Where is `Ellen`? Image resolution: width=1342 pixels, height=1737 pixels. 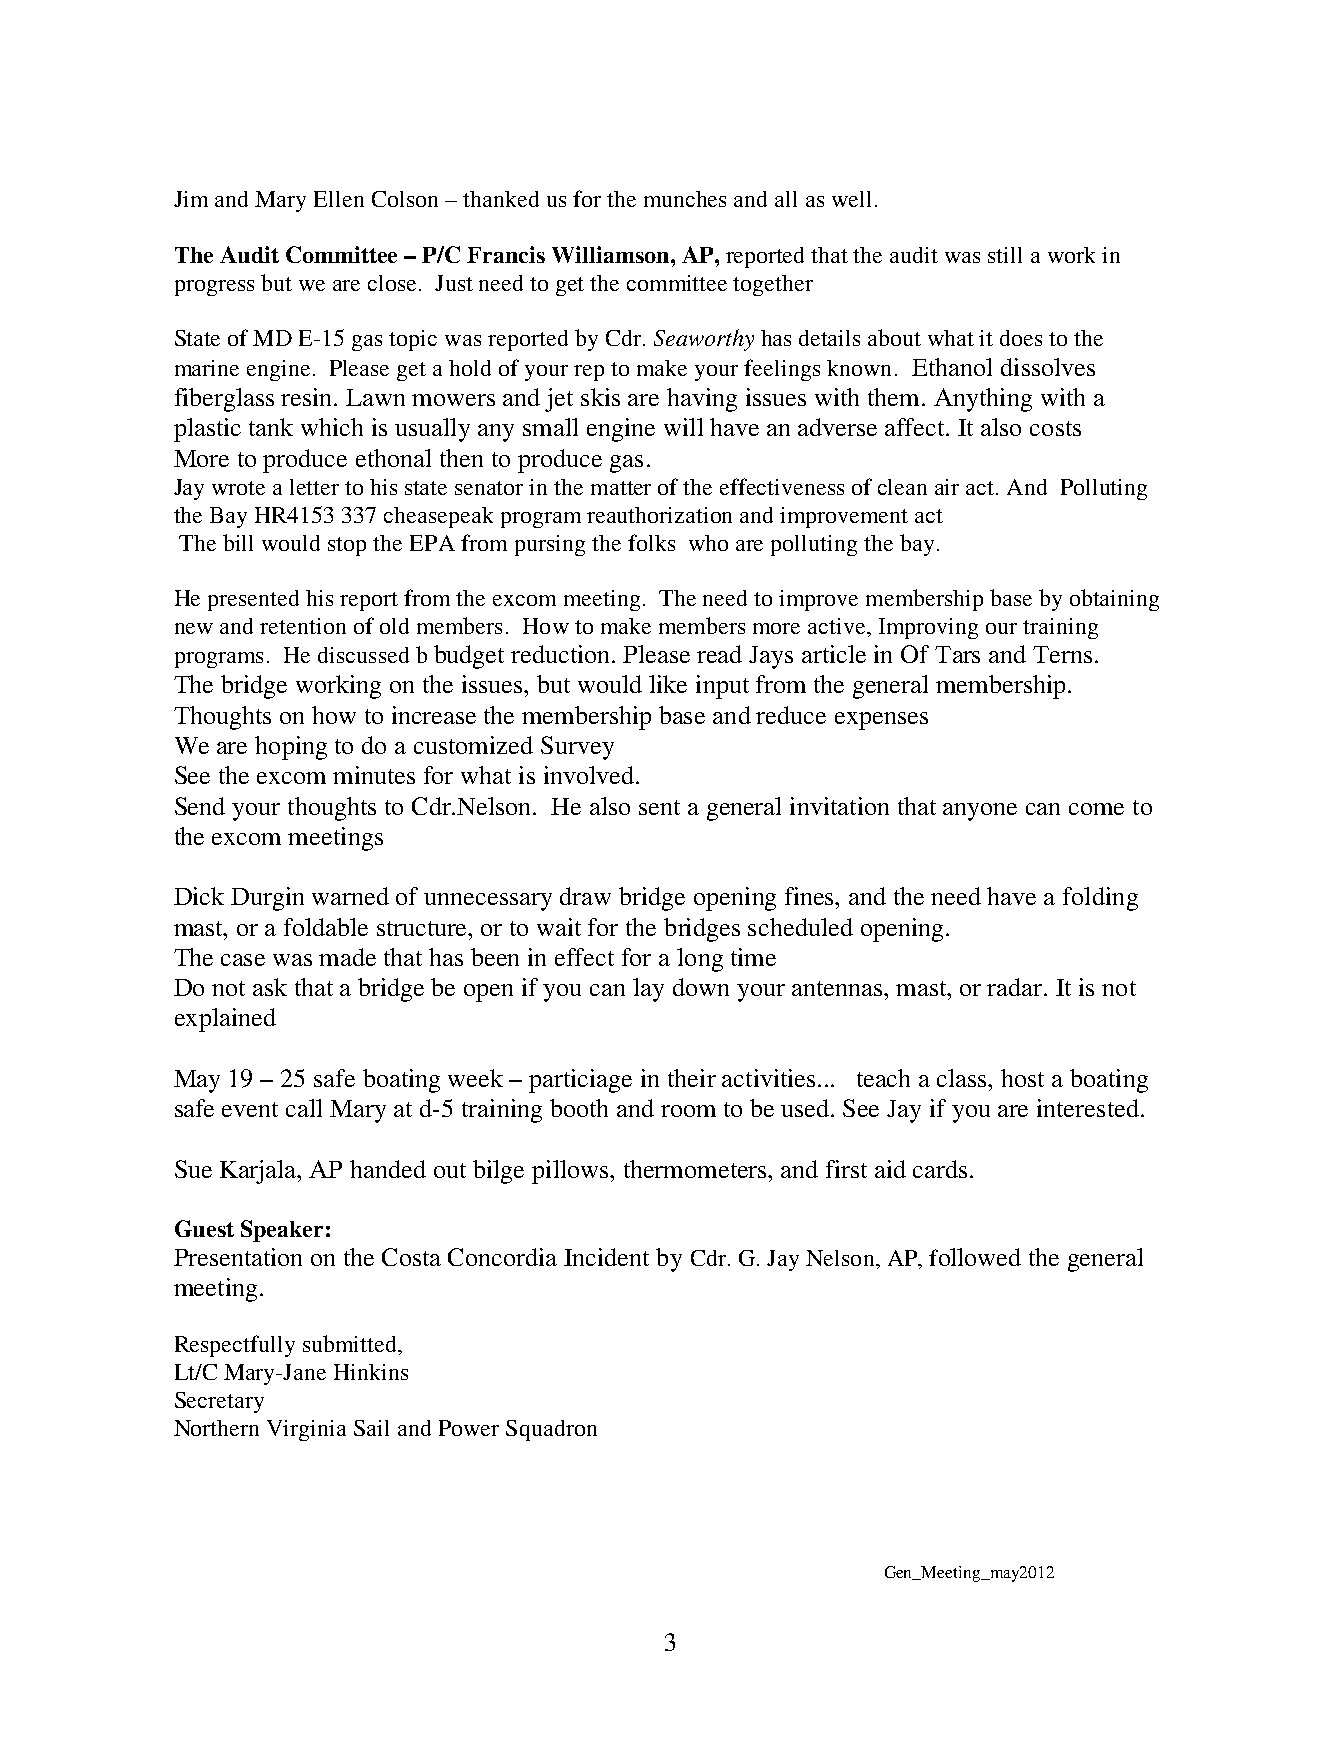 Ellen is located at coordinates (339, 199).
